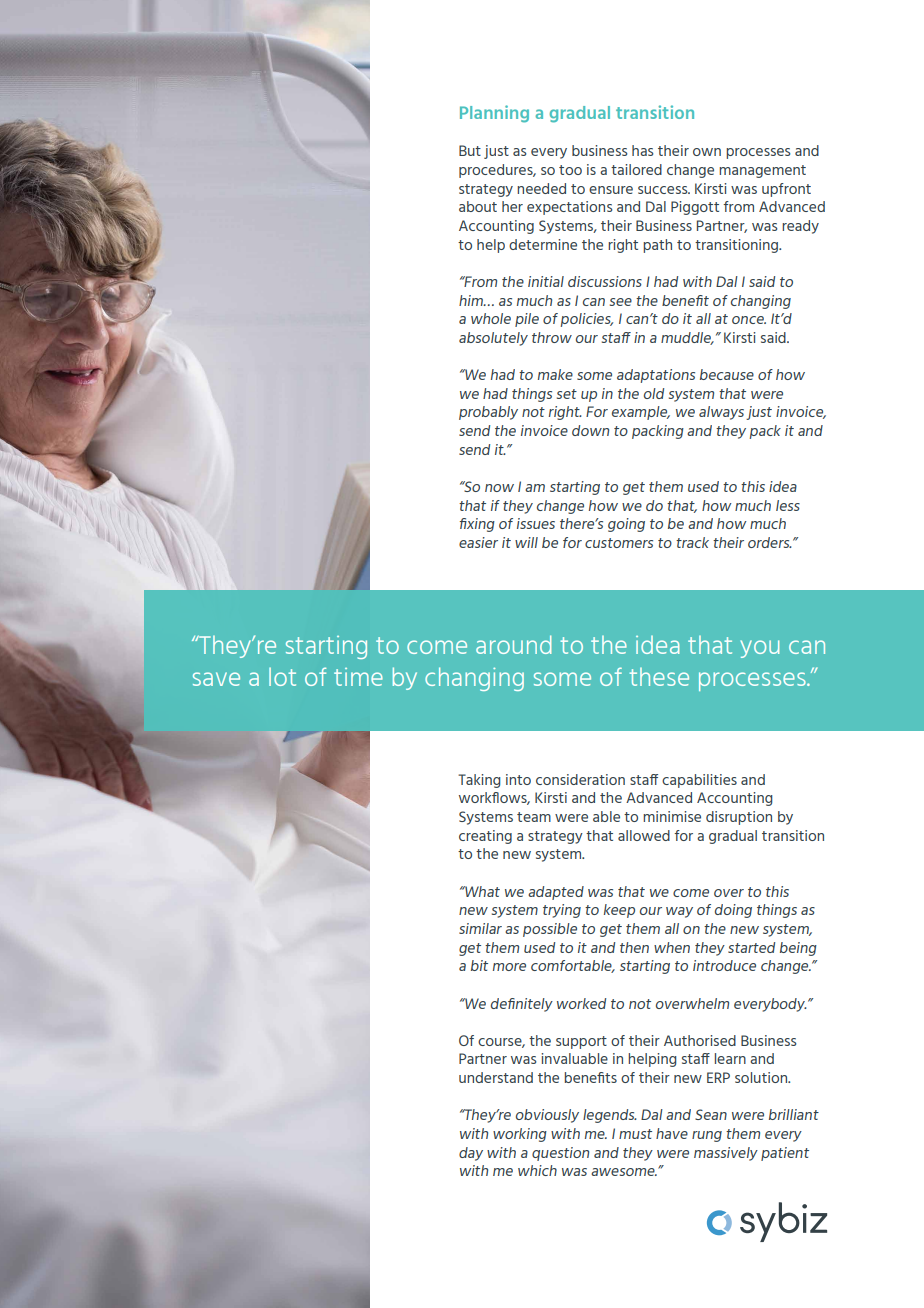 The image size is (924, 1308). What do you see at coordinates (762, 171) in the image?
I see `management` at bounding box center [762, 171].
